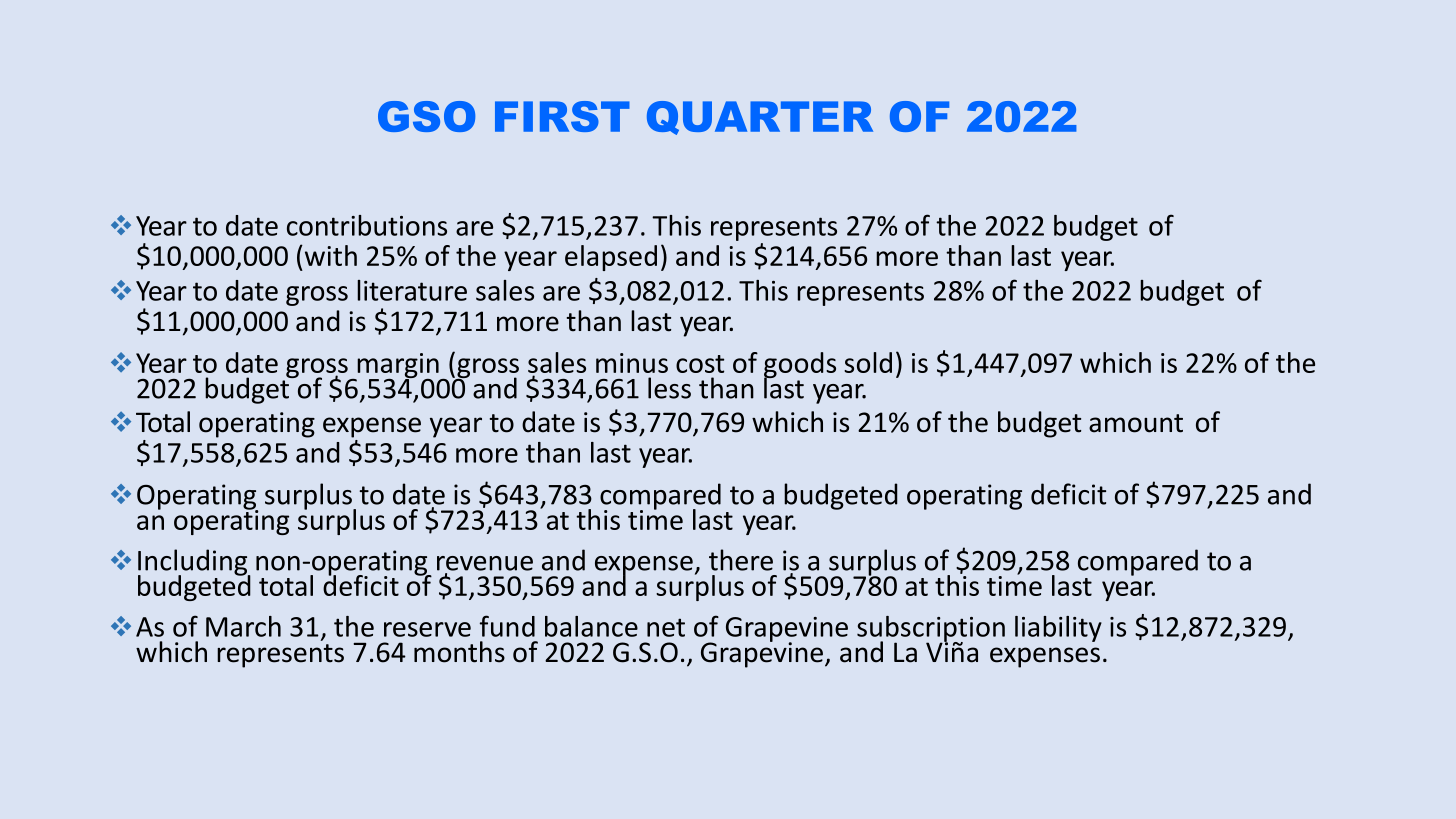  What do you see at coordinates (398, 367) in the screenshot?
I see `margin` at bounding box center [398, 367].
